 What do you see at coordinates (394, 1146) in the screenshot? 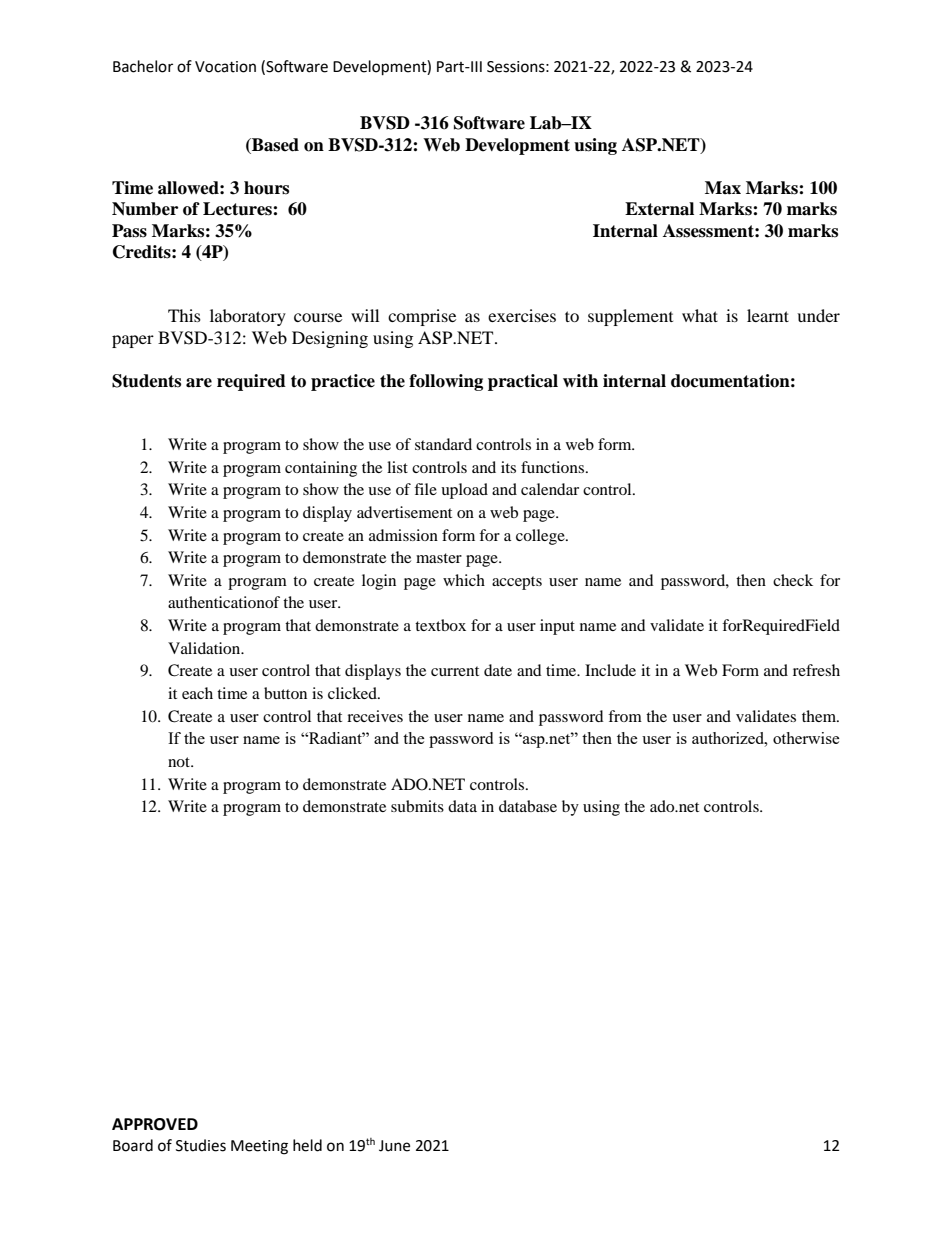
I see `June` at bounding box center [394, 1146].
